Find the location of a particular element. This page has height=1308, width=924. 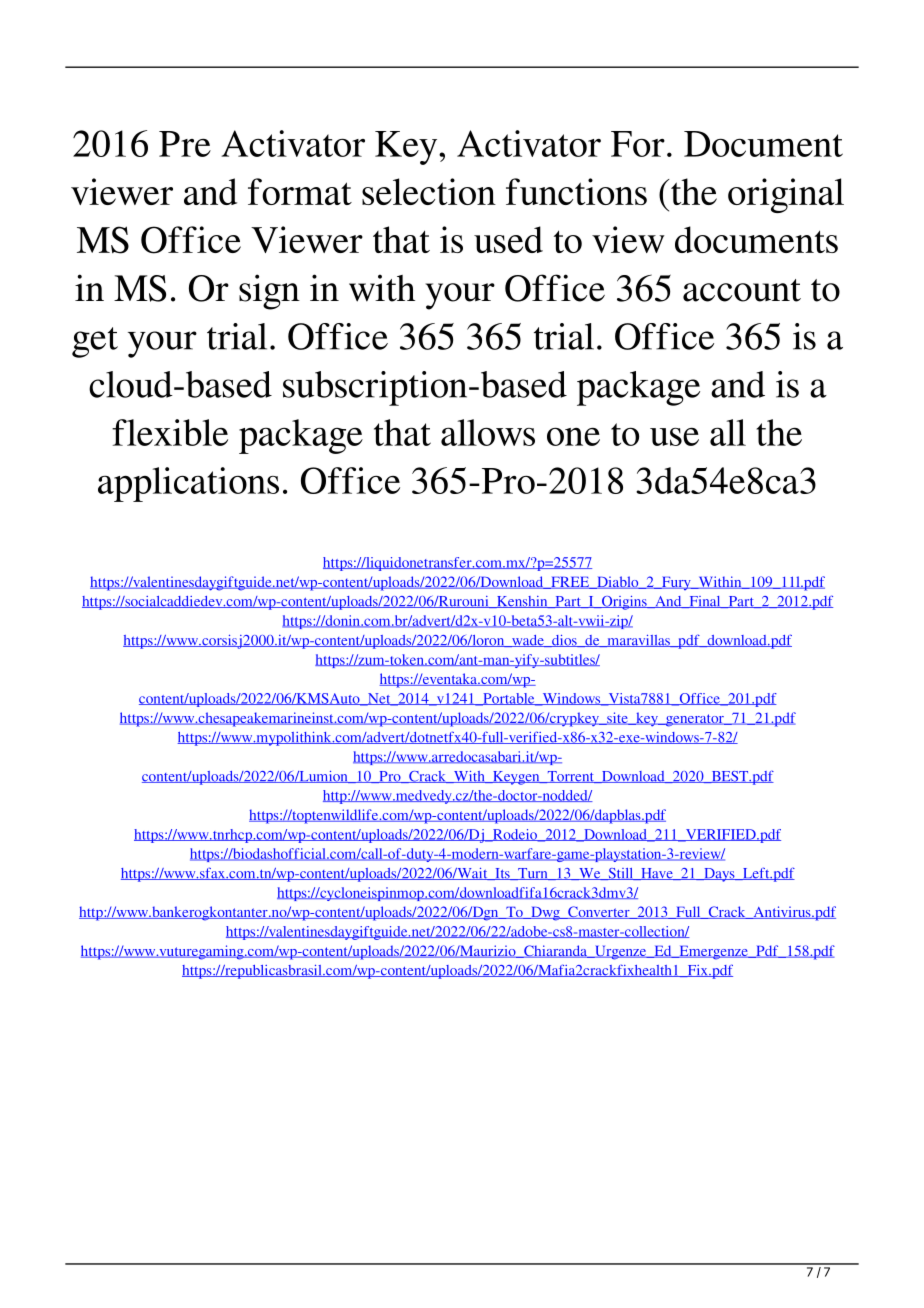

account is located at coordinates (742, 290).
